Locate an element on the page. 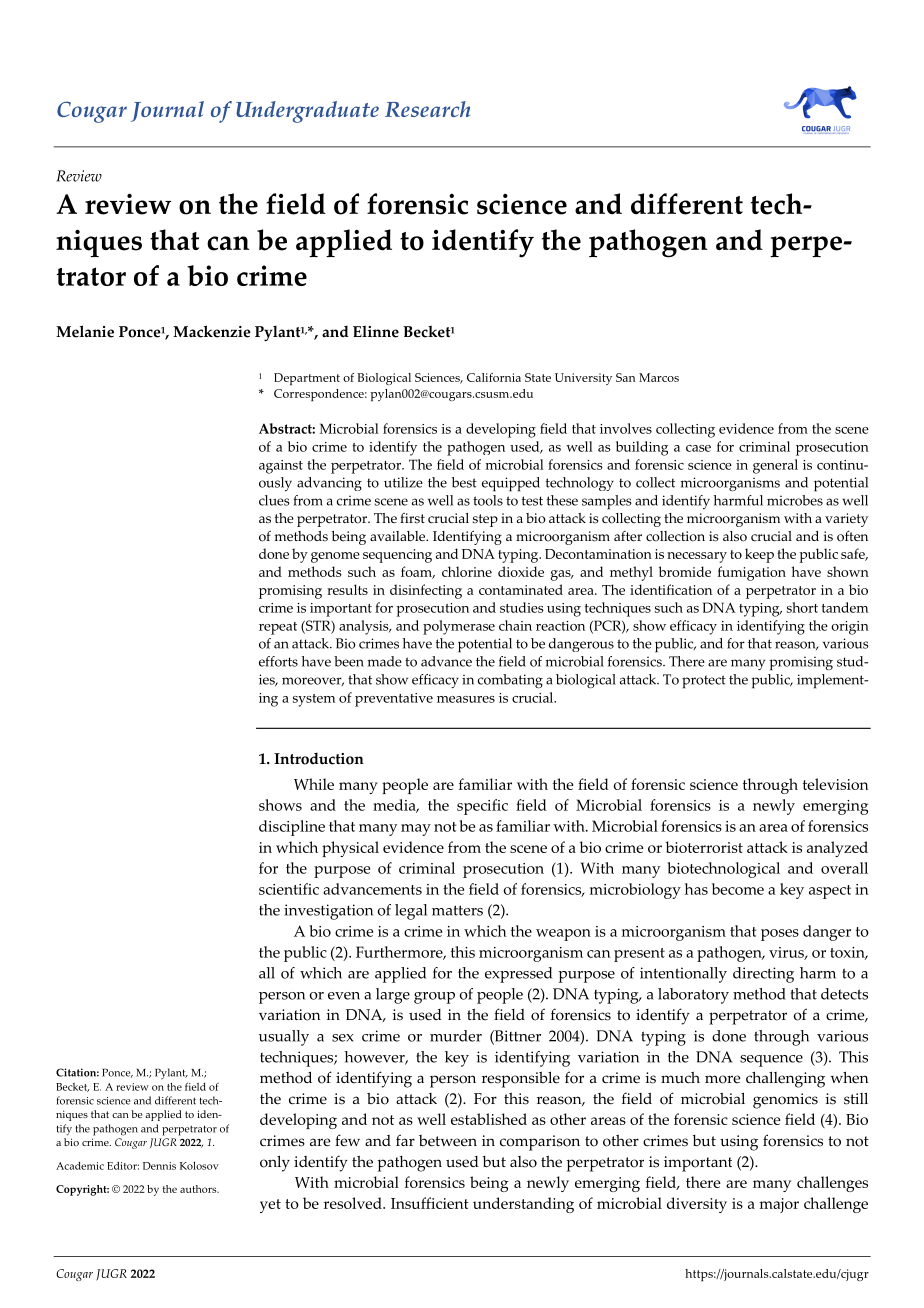  Dennis is located at coordinates (159, 1166).
